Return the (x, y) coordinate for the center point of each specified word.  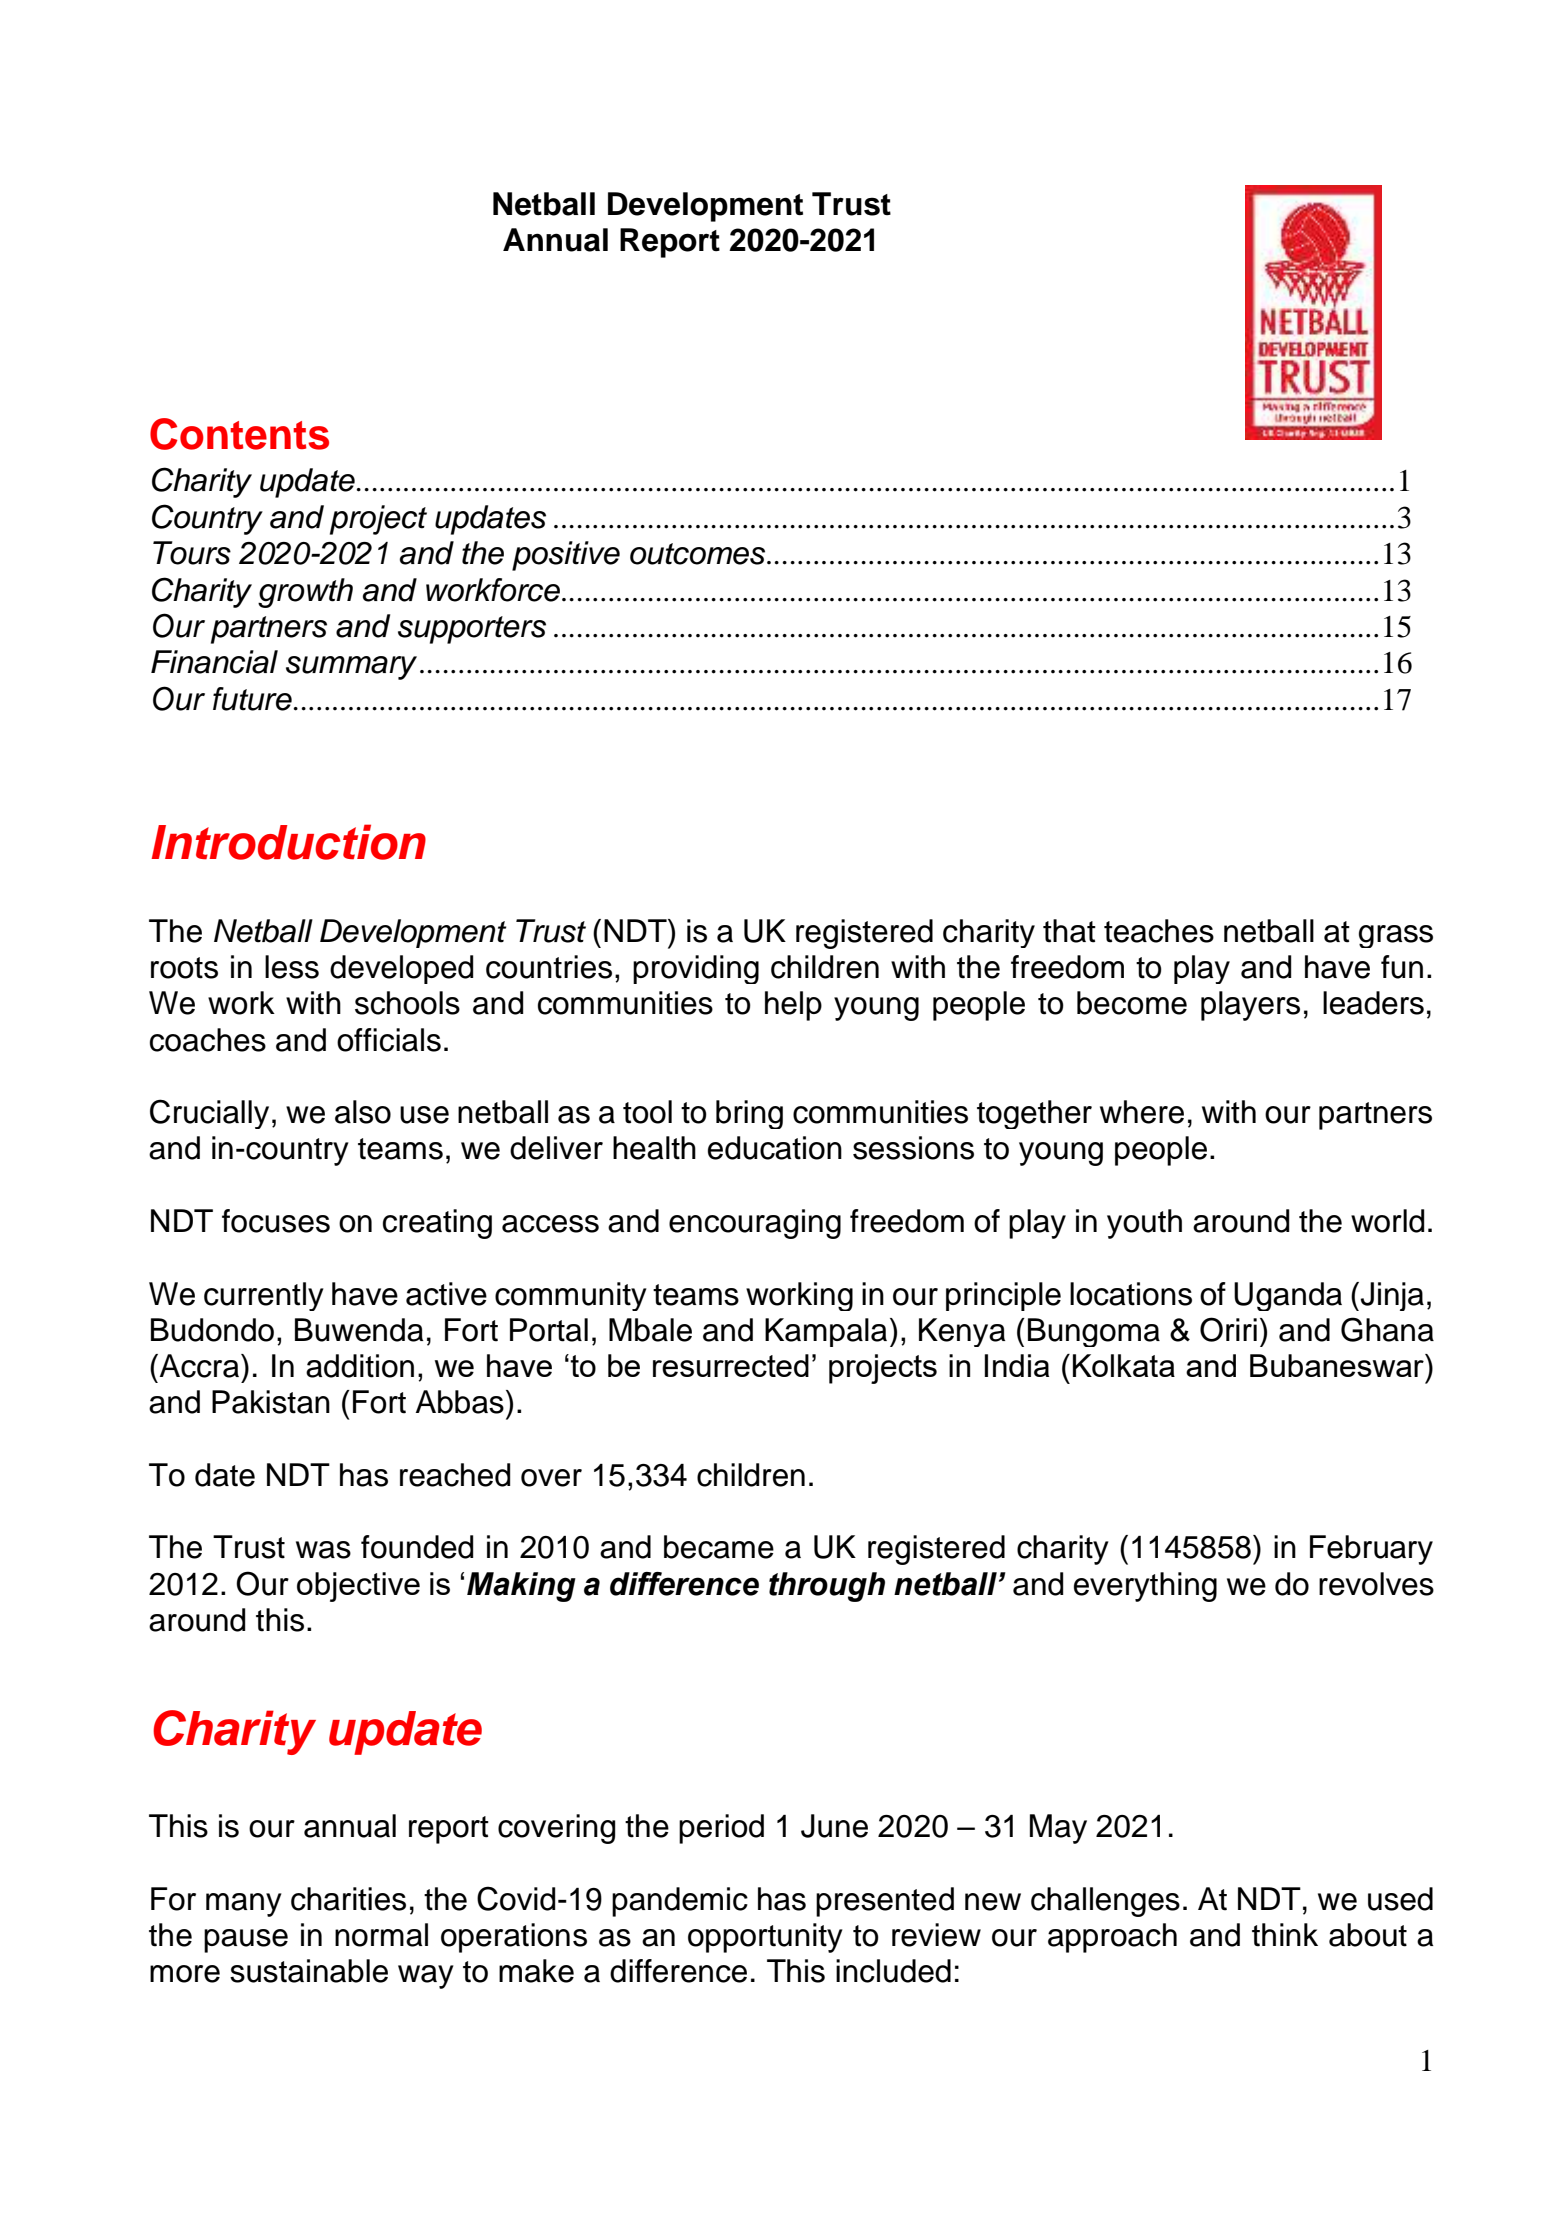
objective (358, 1587)
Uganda (1288, 1296)
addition (360, 1366)
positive (566, 556)
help (793, 1006)
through (827, 1587)
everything (1145, 1587)
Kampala (826, 1332)
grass (1396, 936)
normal (381, 1935)
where (1142, 1112)
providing (696, 969)
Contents (239, 434)
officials (389, 1040)
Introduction (288, 842)
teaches (1159, 931)
